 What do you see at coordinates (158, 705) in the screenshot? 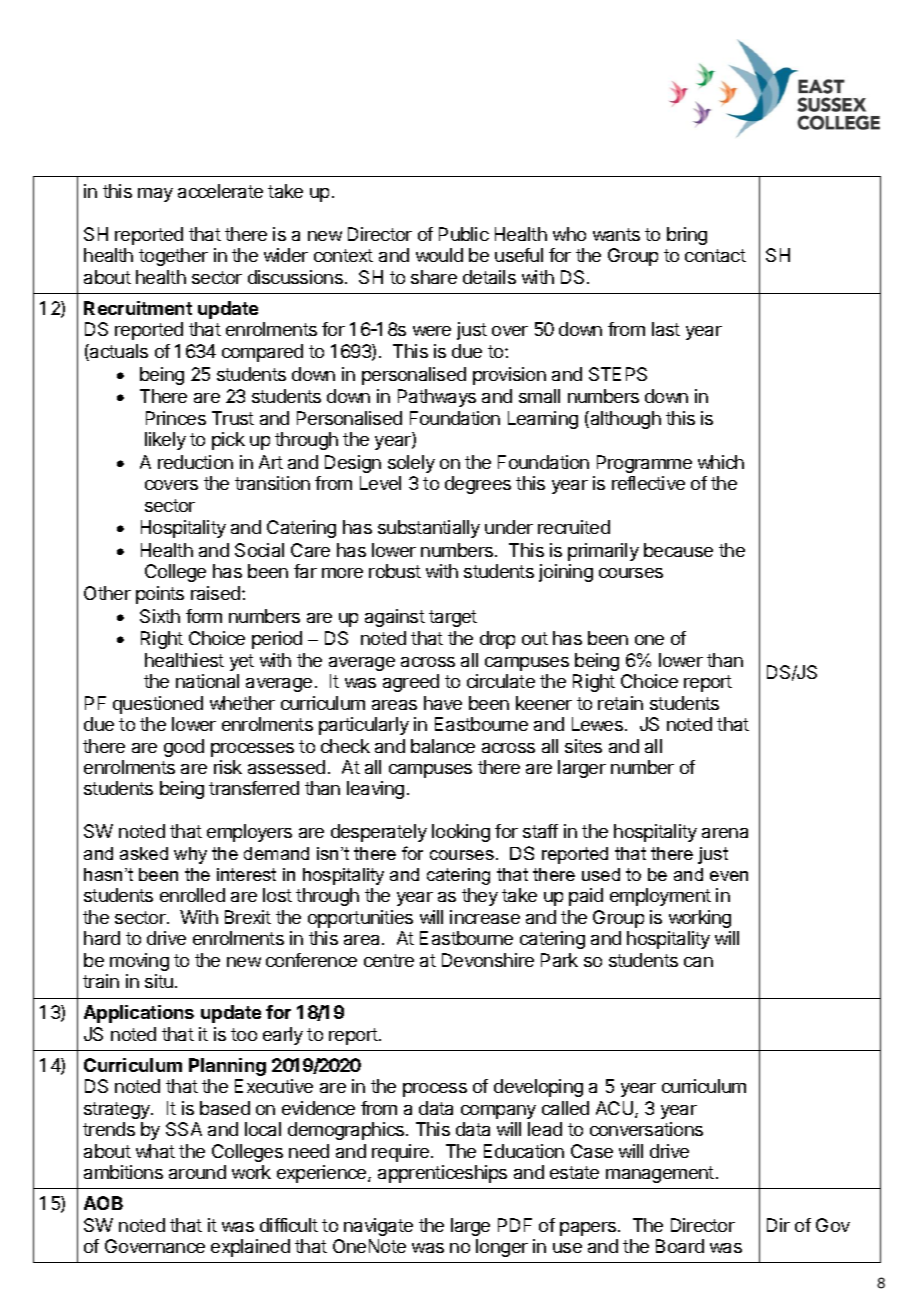
I see `questioned` at bounding box center [158, 705].
